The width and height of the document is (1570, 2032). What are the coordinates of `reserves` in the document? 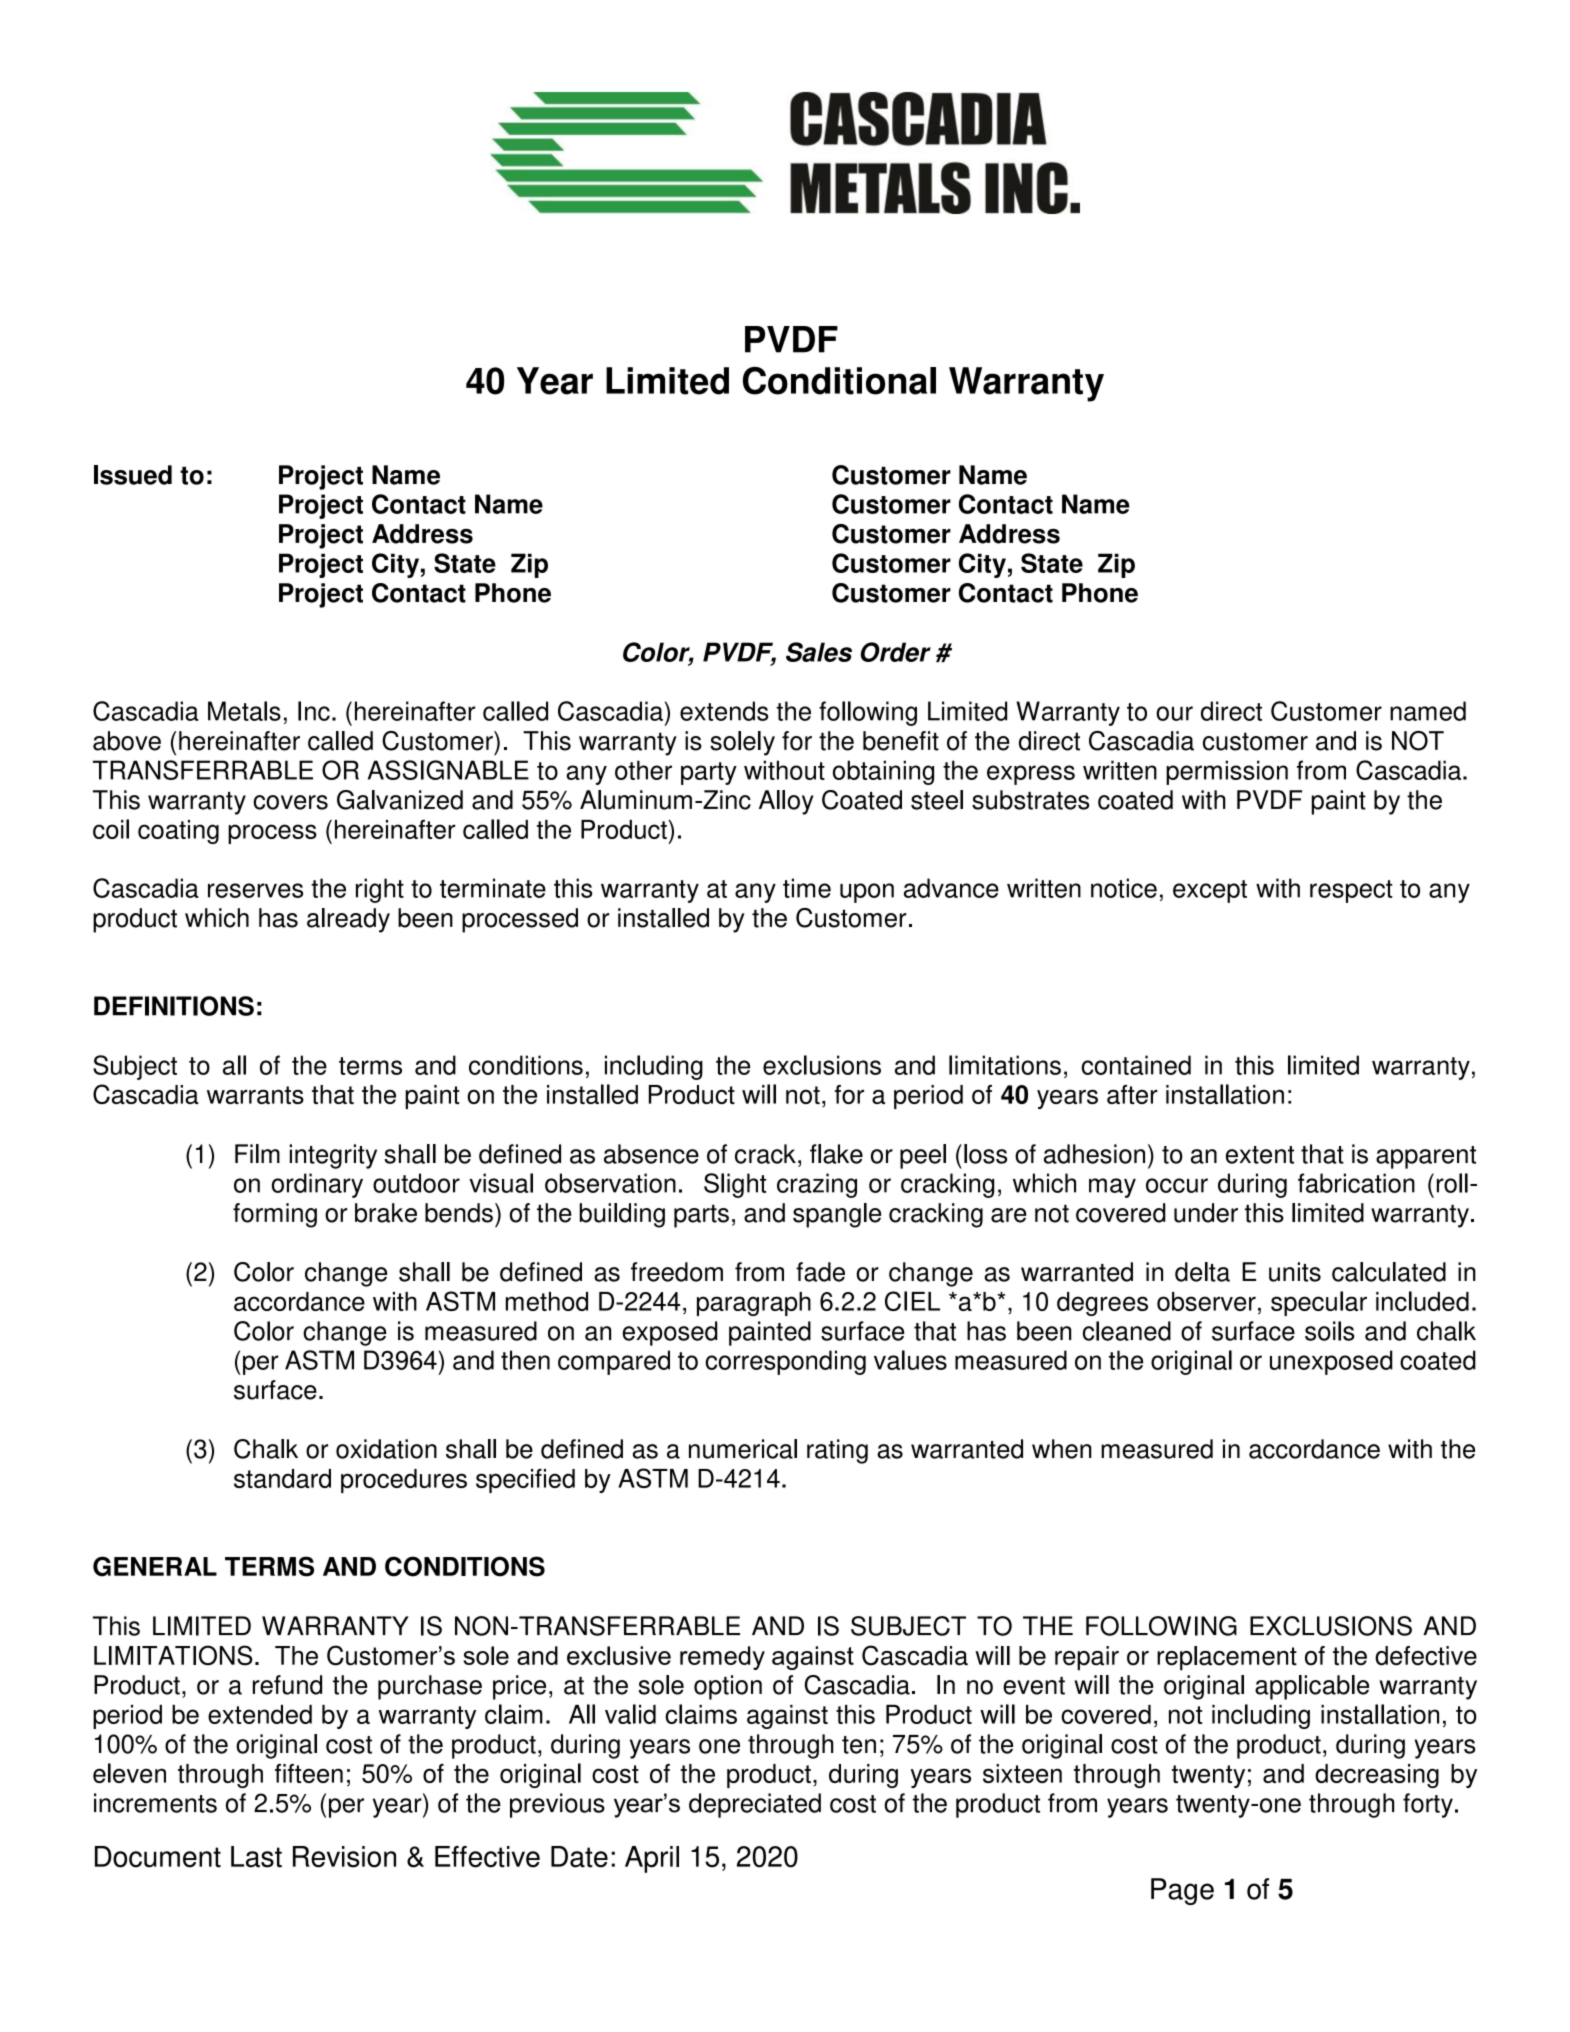 It's located at (255, 890).
